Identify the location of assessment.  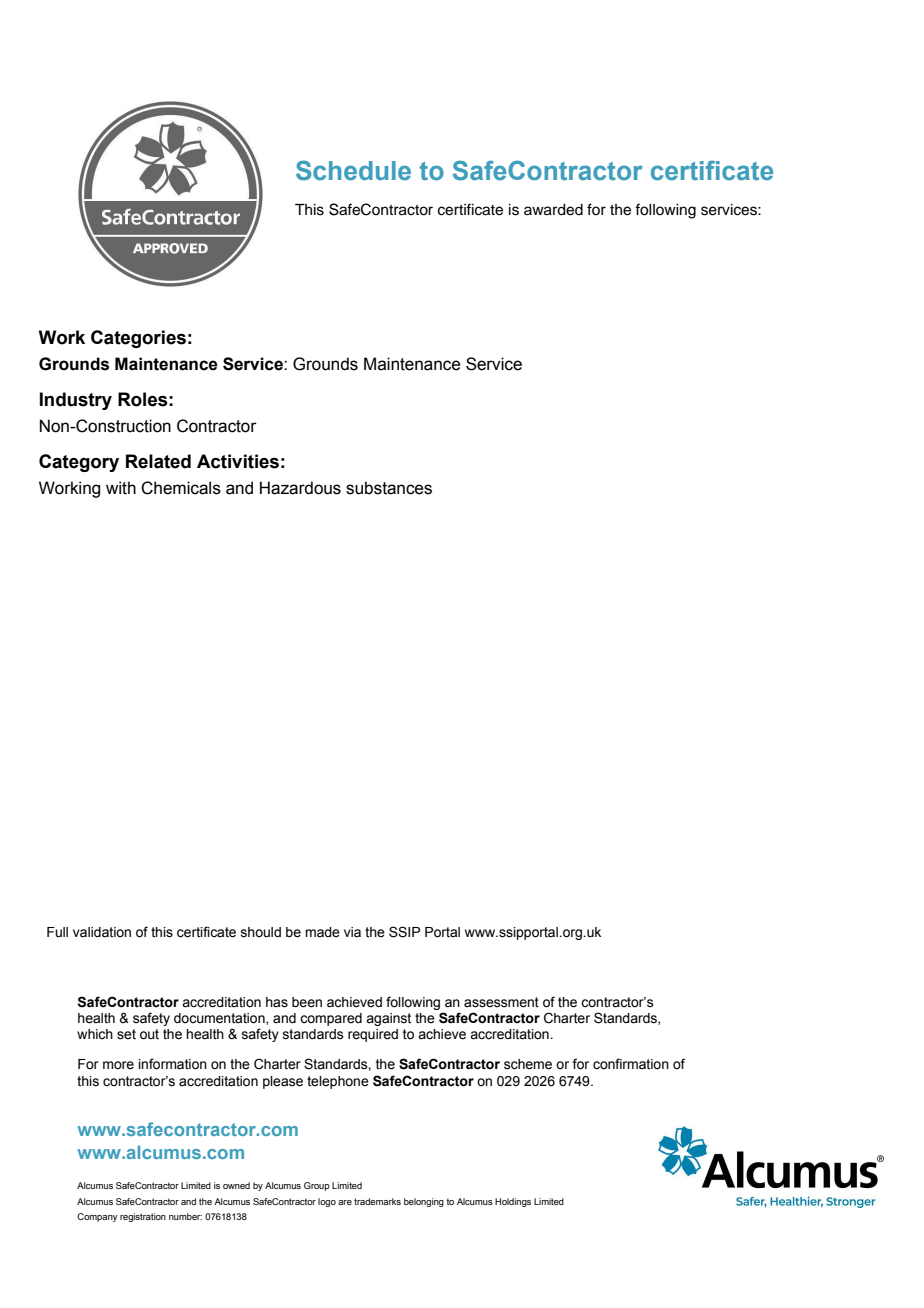
(501, 1002).
